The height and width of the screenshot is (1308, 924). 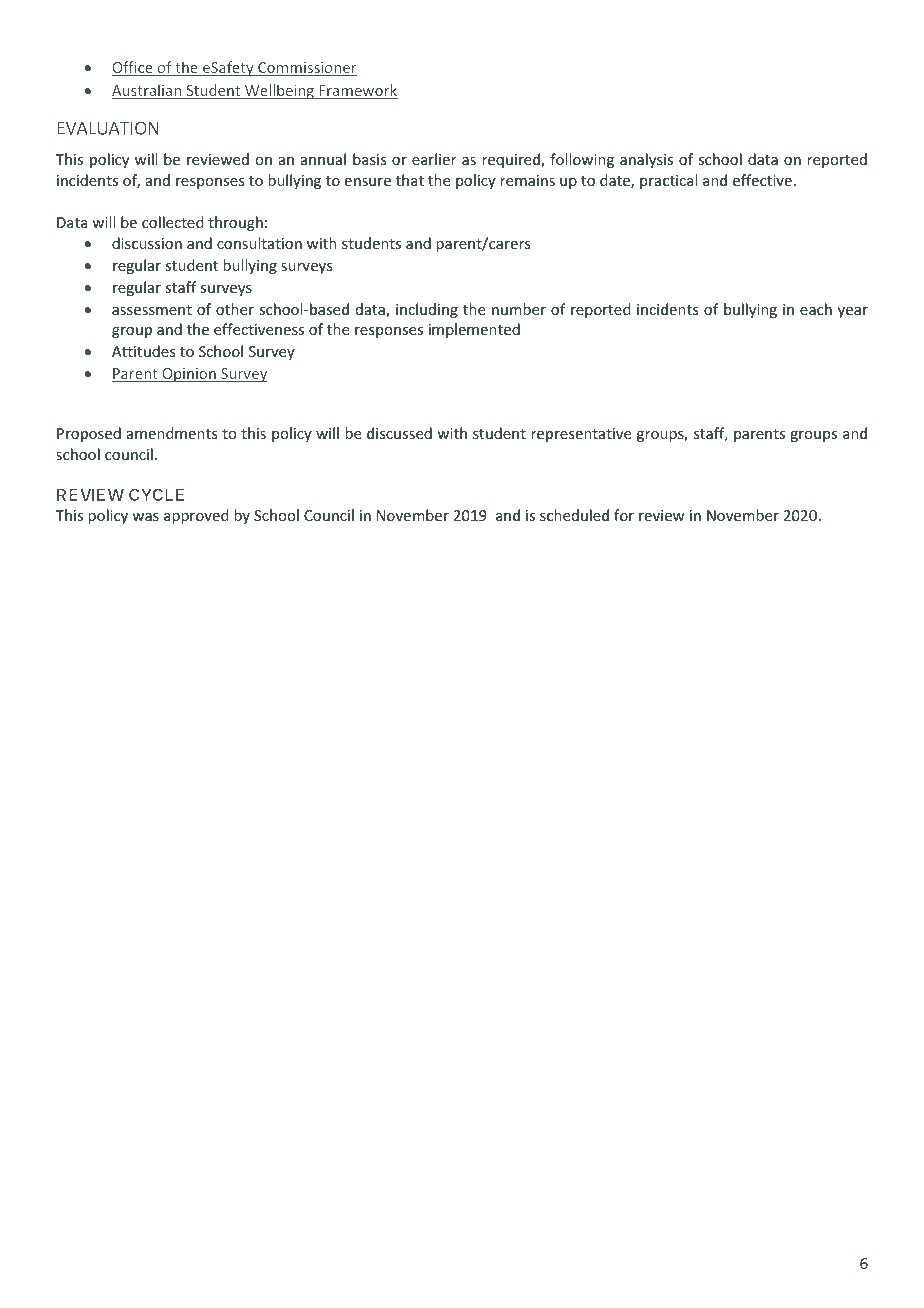 I want to click on Opinion, so click(x=189, y=375).
